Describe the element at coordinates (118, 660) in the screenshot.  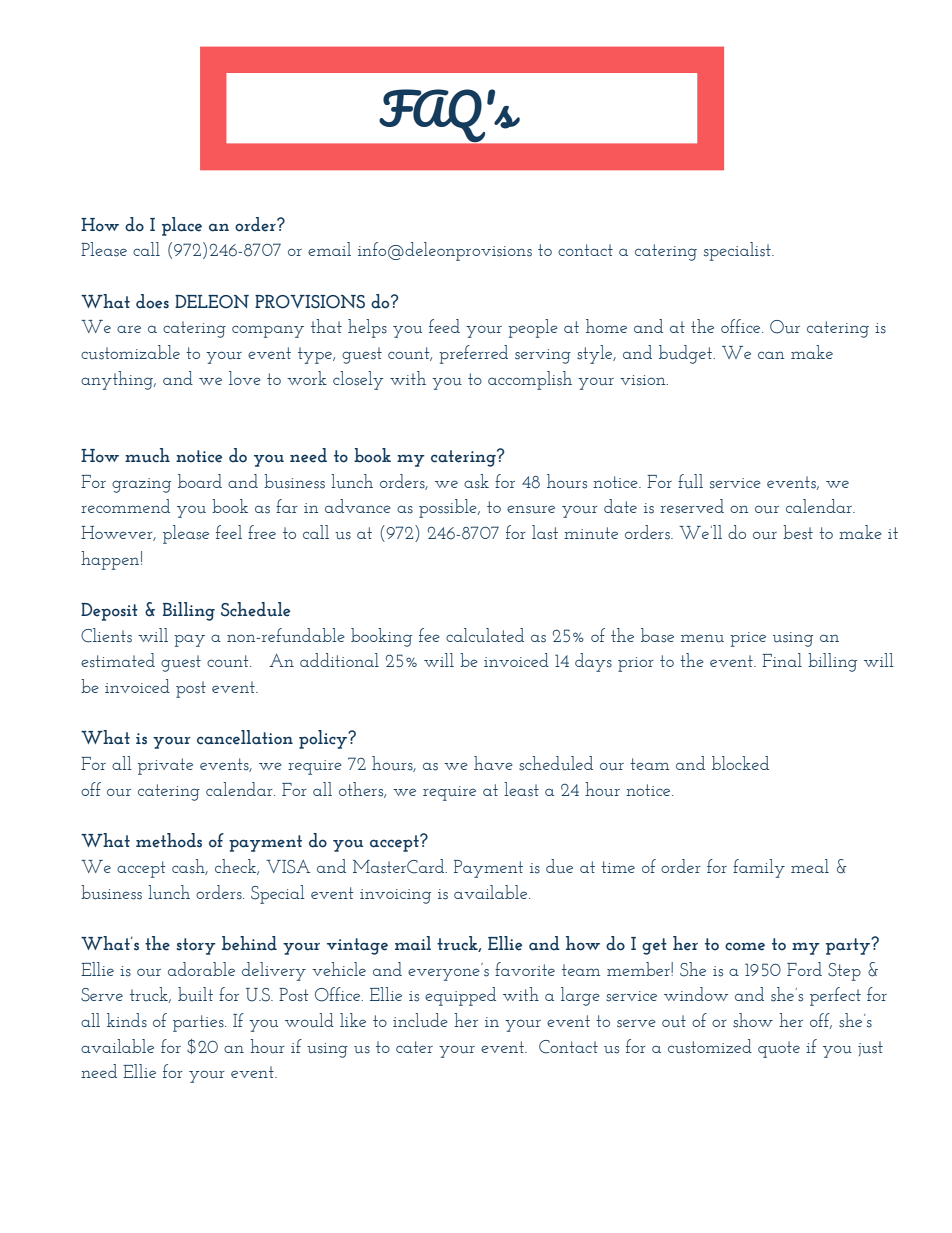
I see `estimated` at that location.
